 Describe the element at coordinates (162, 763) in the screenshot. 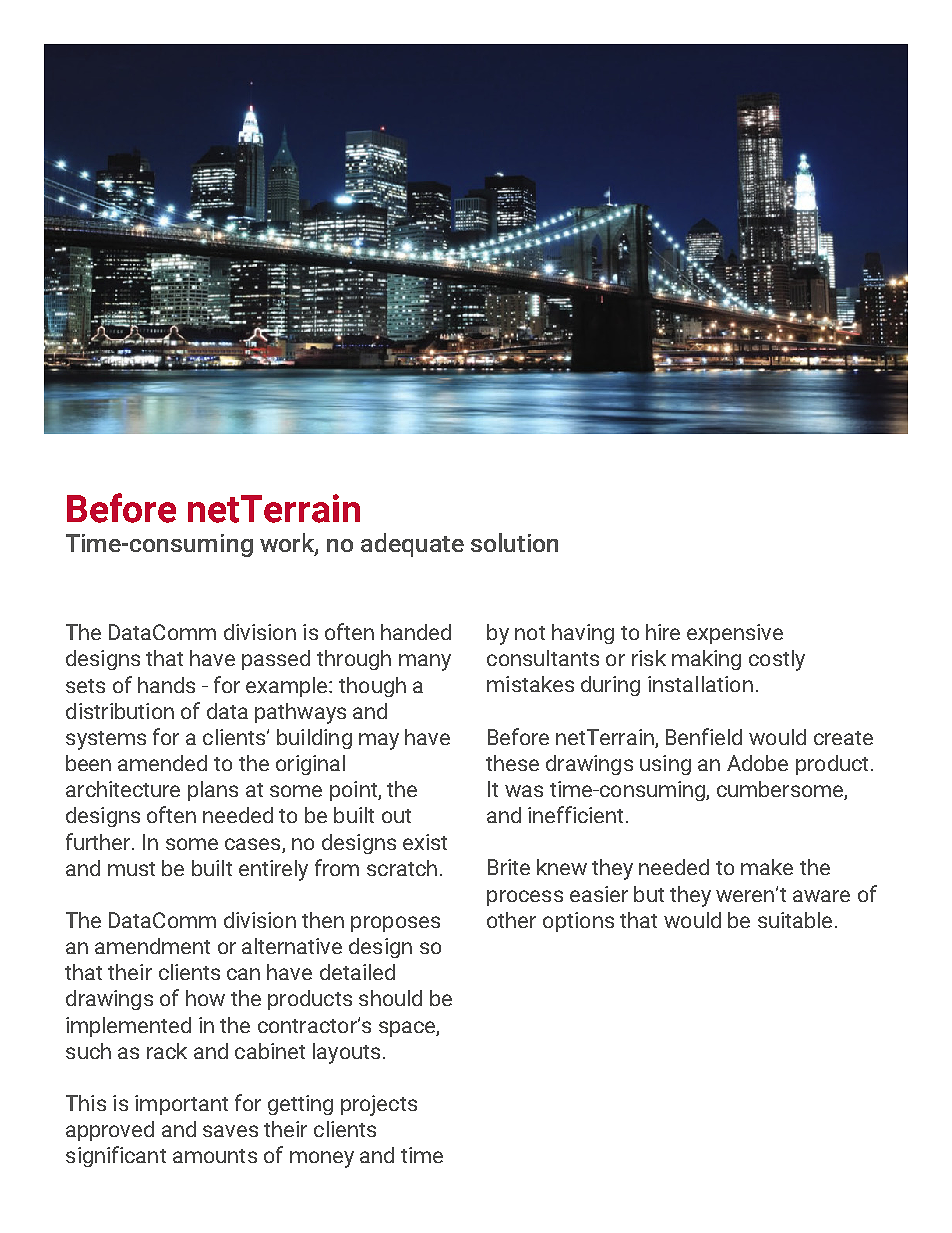

I see `amended` at that location.
